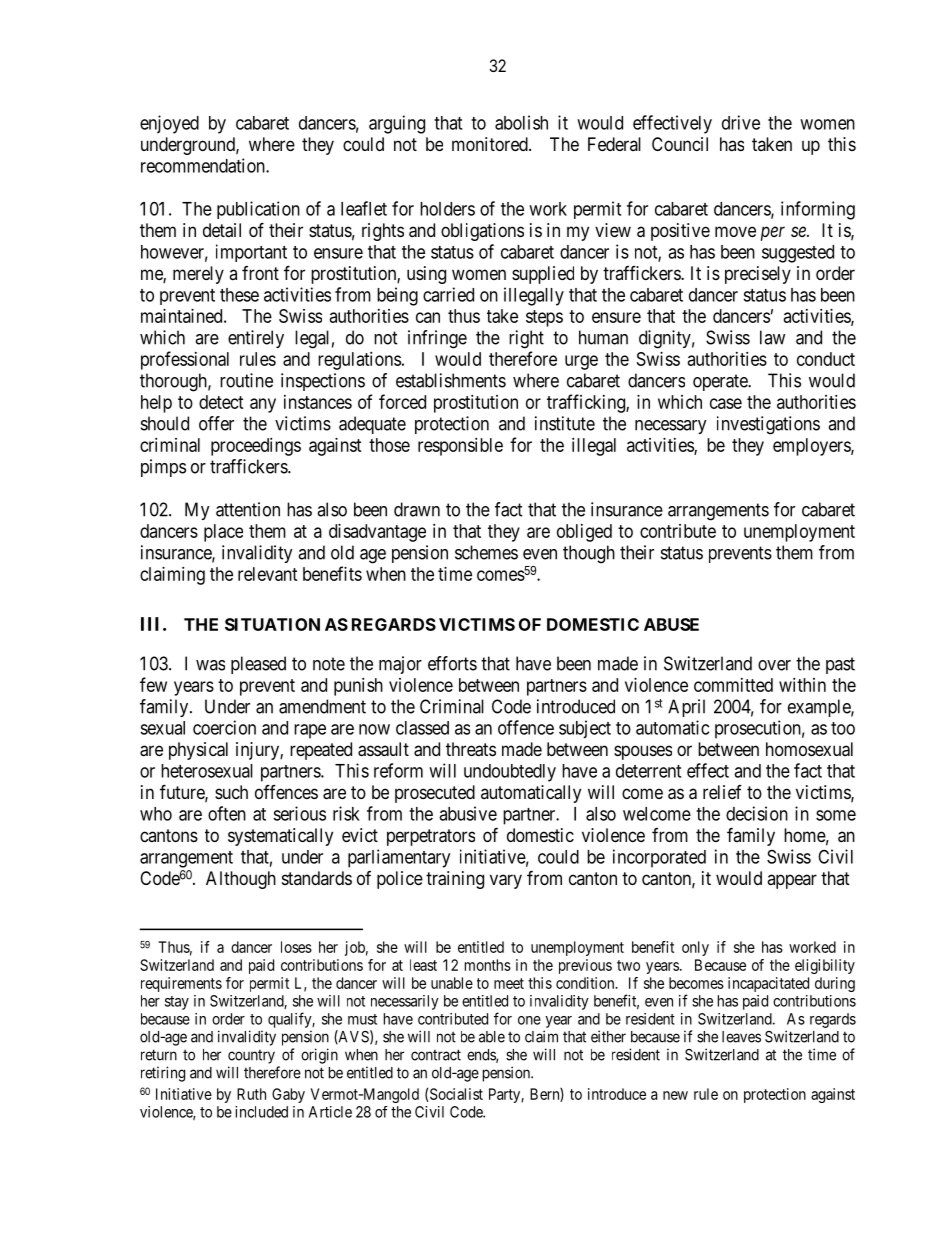 The image size is (952, 1233). Describe the element at coordinates (204, 165) in the screenshot. I see `recommendation` at that location.
